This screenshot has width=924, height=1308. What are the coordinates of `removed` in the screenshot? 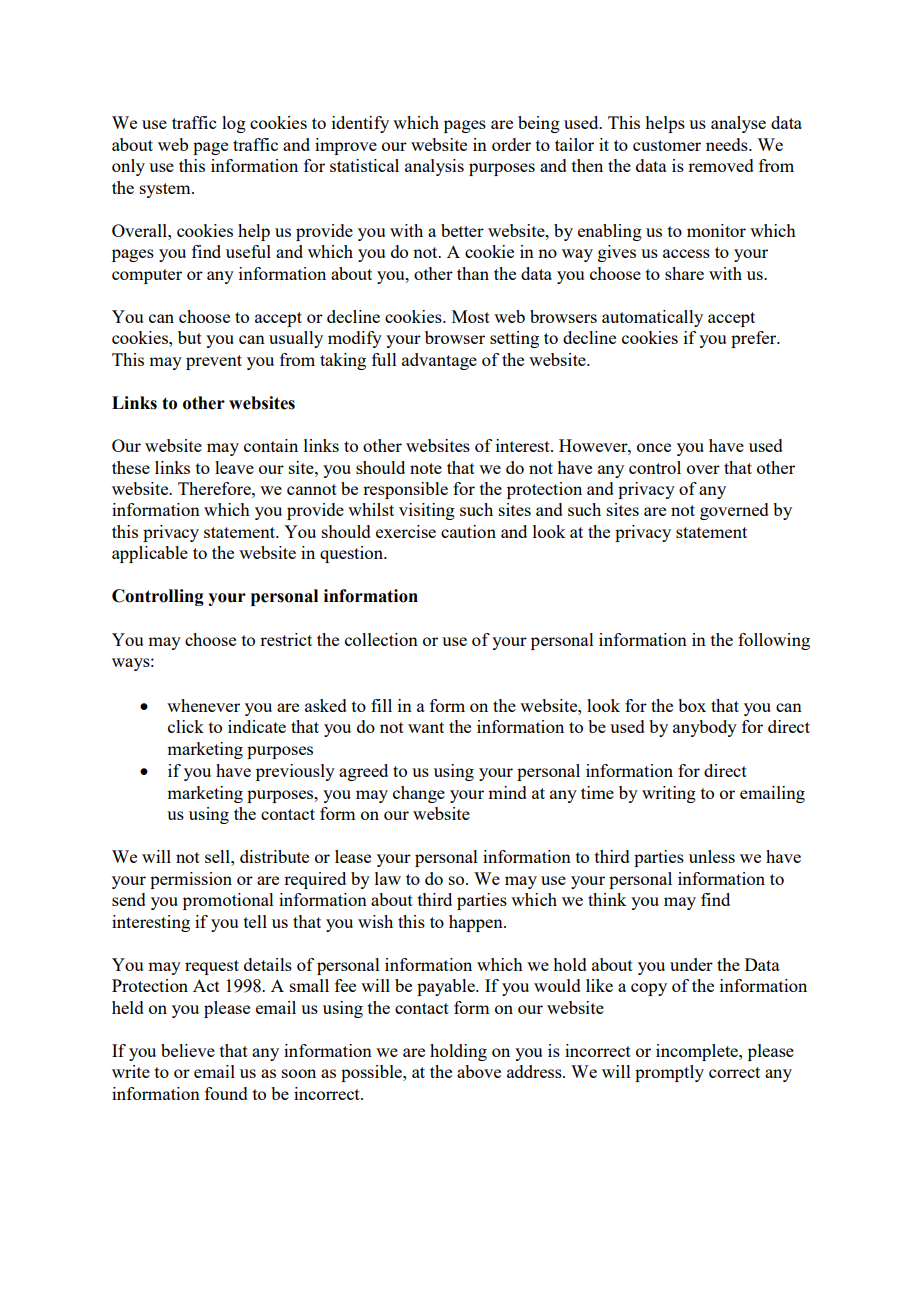 It's located at (721, 165).
